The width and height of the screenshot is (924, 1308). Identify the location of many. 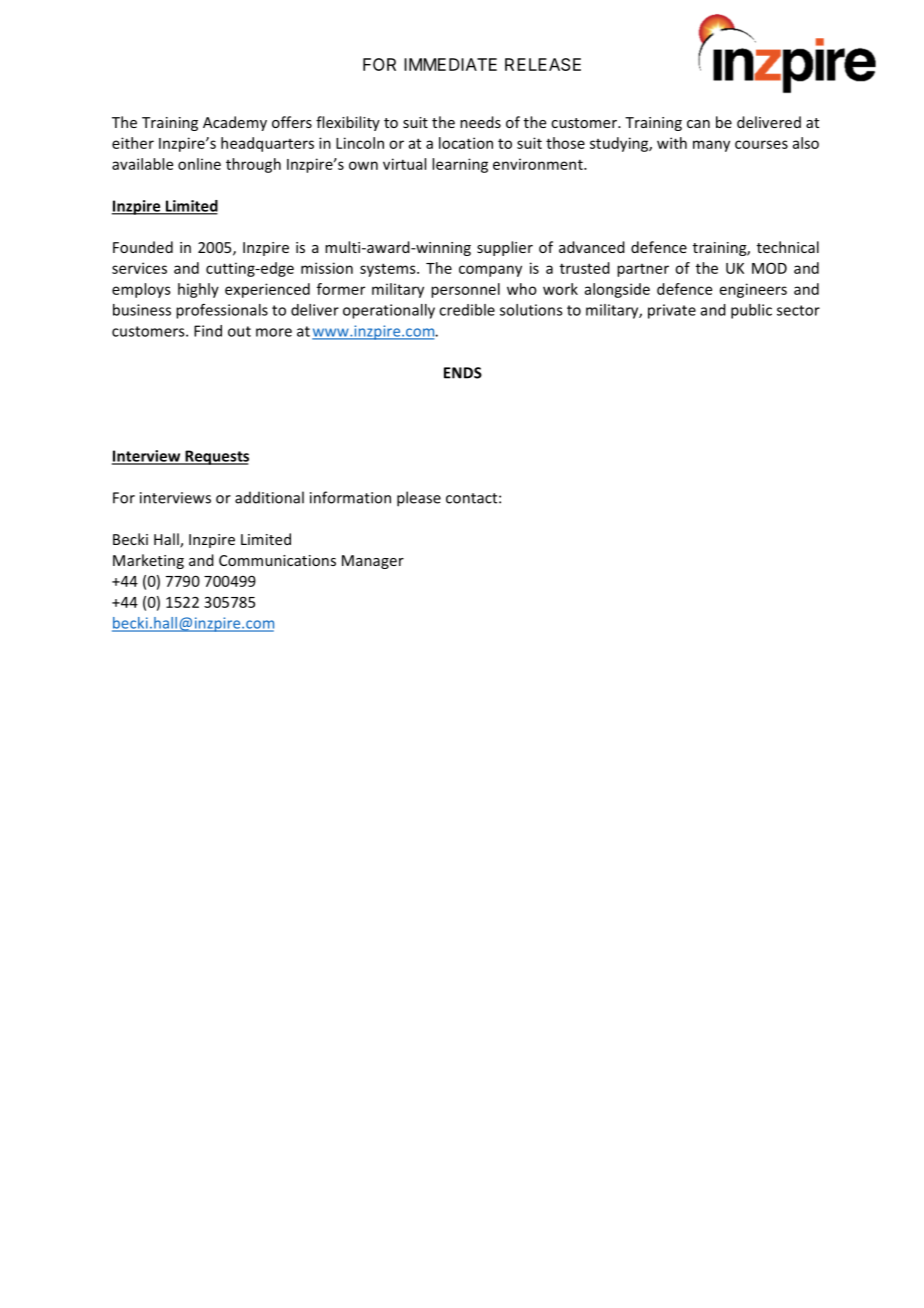
(711, 146).
